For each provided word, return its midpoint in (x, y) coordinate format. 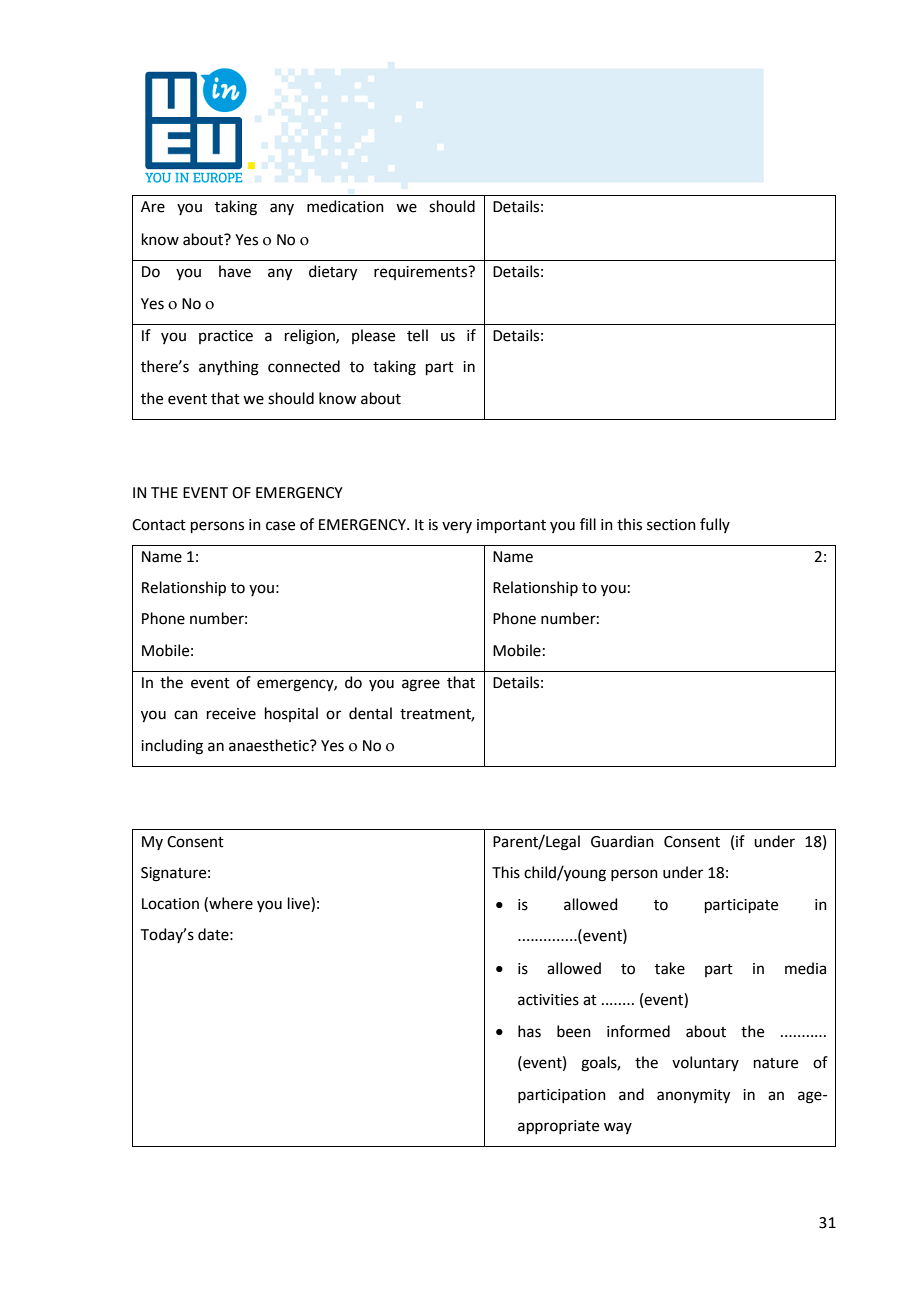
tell (417, 335)
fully (715, 525)
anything (229, 368)
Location (170, 904)
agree (421, 685)
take (670, 968)
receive (231, 714)
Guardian (622, 841)
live (300, 904)
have (235, 271)
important (511, 526)
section (671, 525)
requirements (421, 273)
